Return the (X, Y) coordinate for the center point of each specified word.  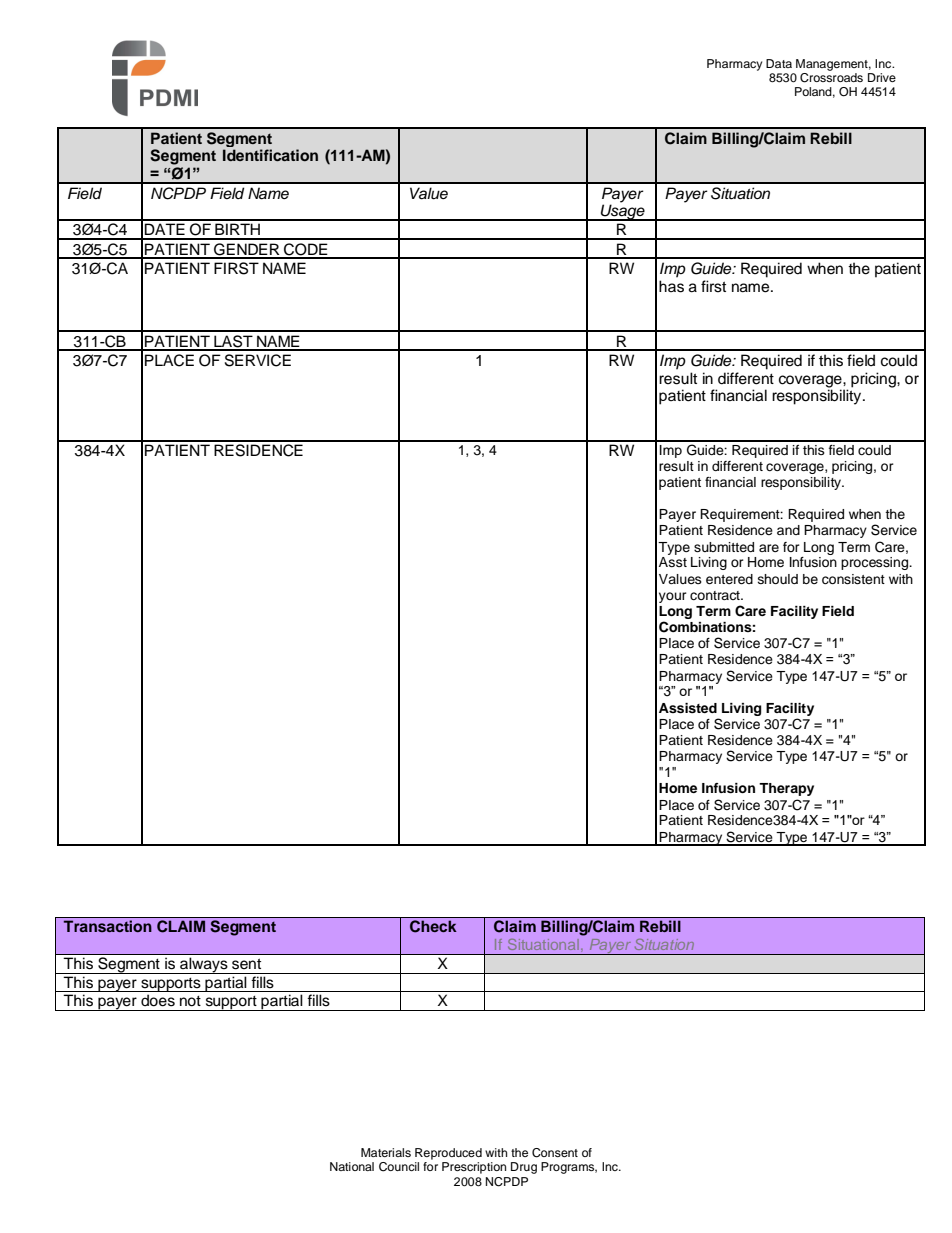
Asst (673, 562)
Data (779, 63)
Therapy (786, 789)
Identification (270, 155)
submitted (724, 547)
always (204, 965)
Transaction (108, 926)
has (671, 286)
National (352, 1166)
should (778, 579)
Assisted (688, 708)
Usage (622, 212)
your (673, 597)
